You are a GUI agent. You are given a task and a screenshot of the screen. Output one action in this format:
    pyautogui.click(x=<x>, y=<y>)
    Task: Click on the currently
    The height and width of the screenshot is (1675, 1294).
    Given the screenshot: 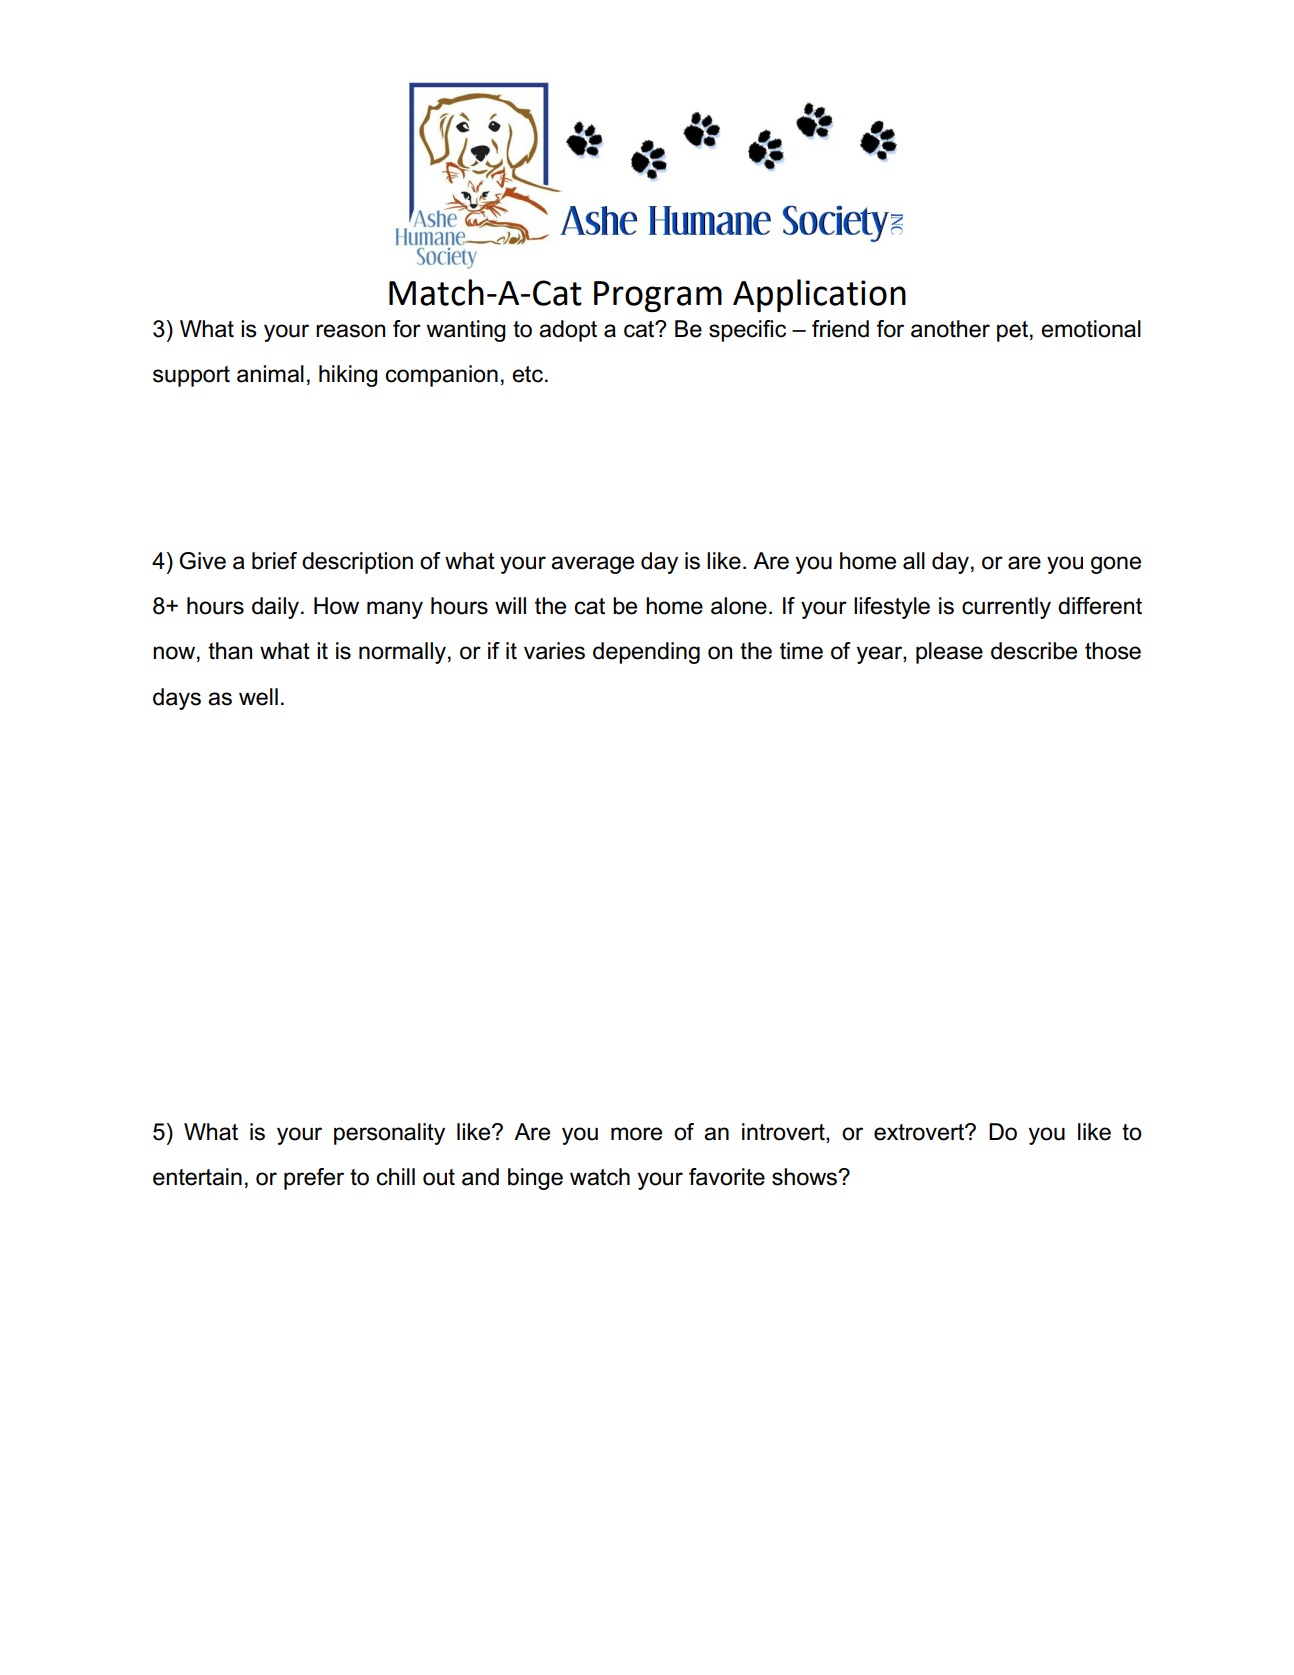 What is the action you would take?
    pyautogui.click(x=1006, y=608)
